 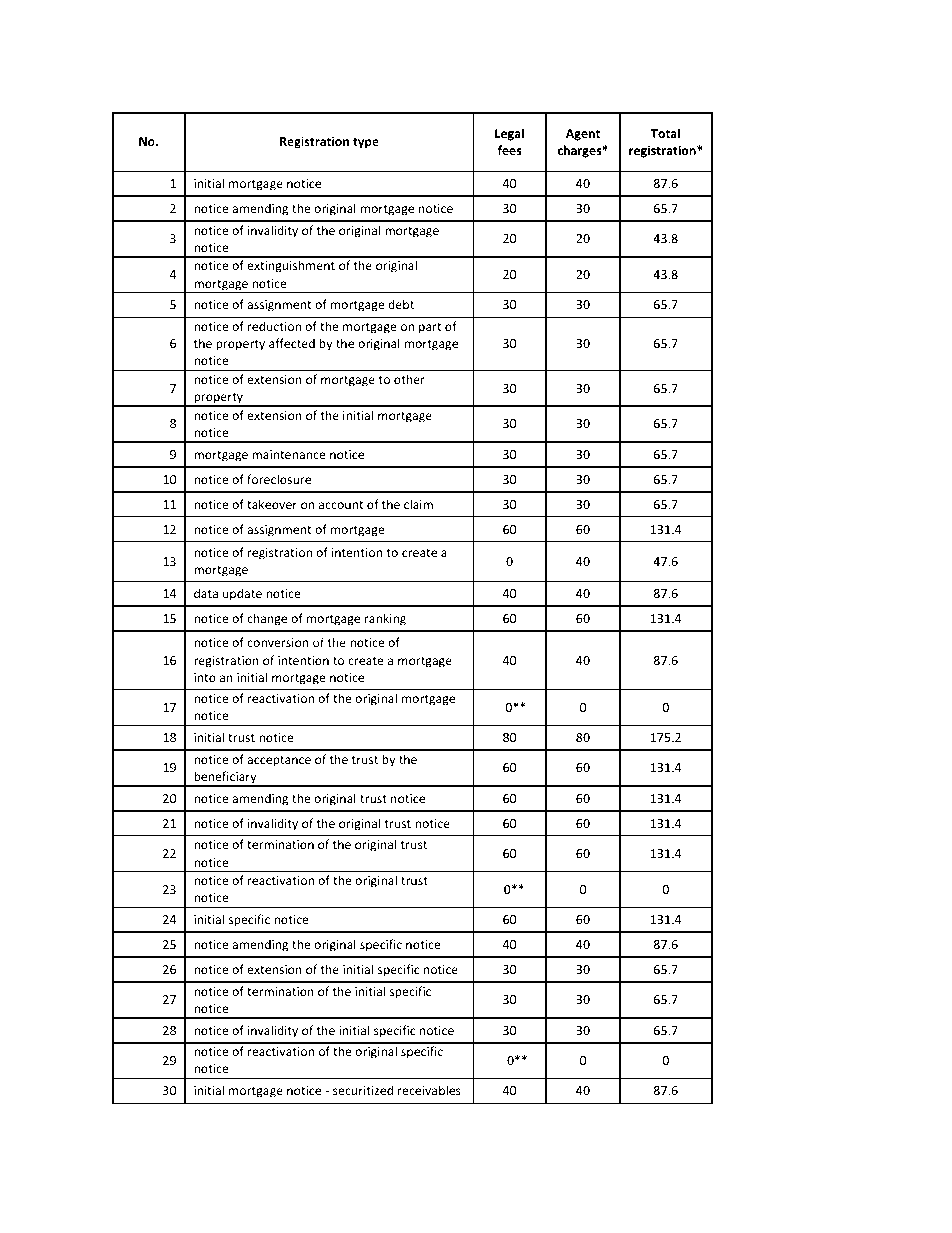 What do you see at coordinates (429, 1090) in the page?
I see `receivables` at bounding box center [429, 1090].
